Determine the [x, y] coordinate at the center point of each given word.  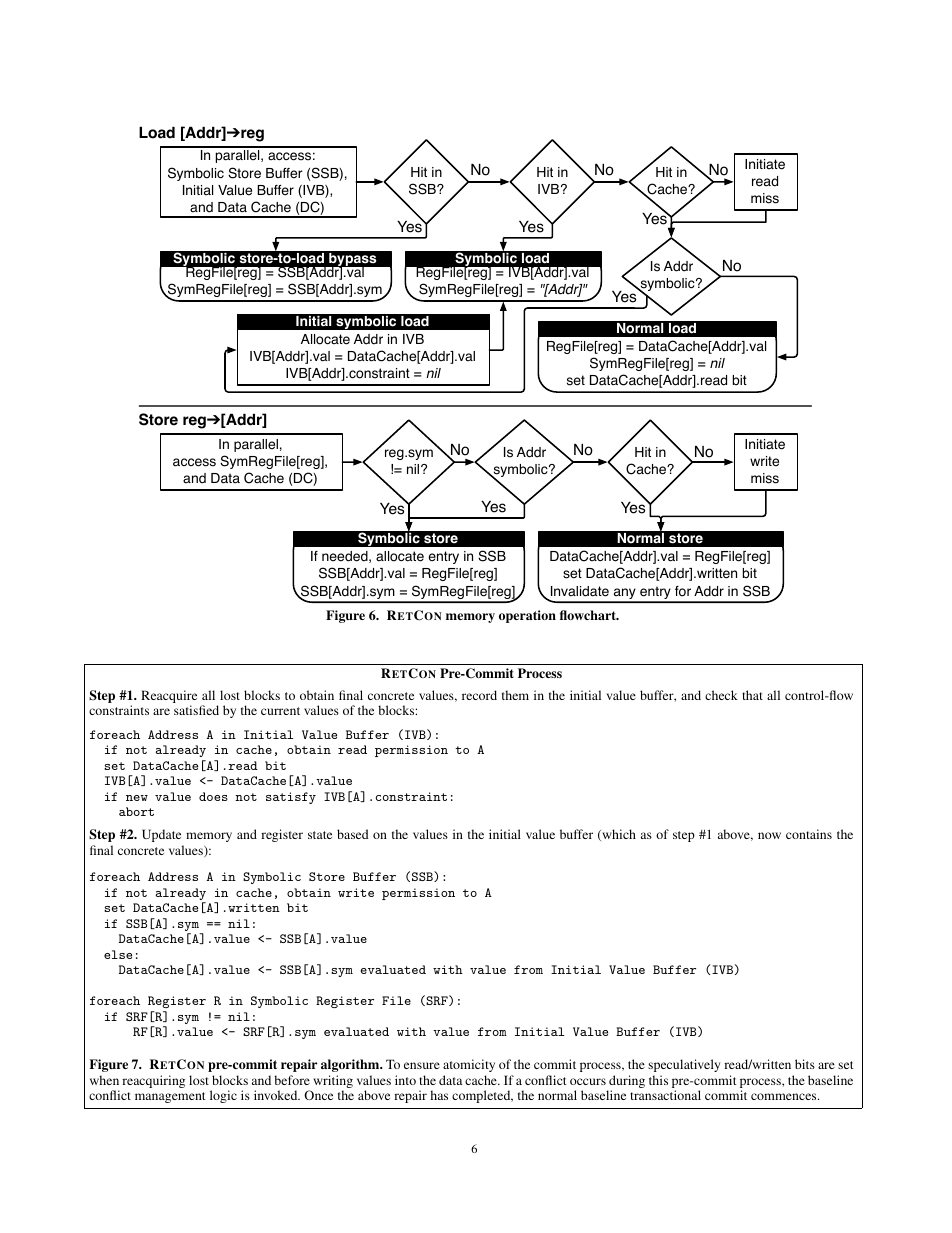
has [439, 1095]
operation [527, 616]
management [170, 1097]
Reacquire [169, 698]
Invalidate [580, 591]
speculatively [684, 1065]
